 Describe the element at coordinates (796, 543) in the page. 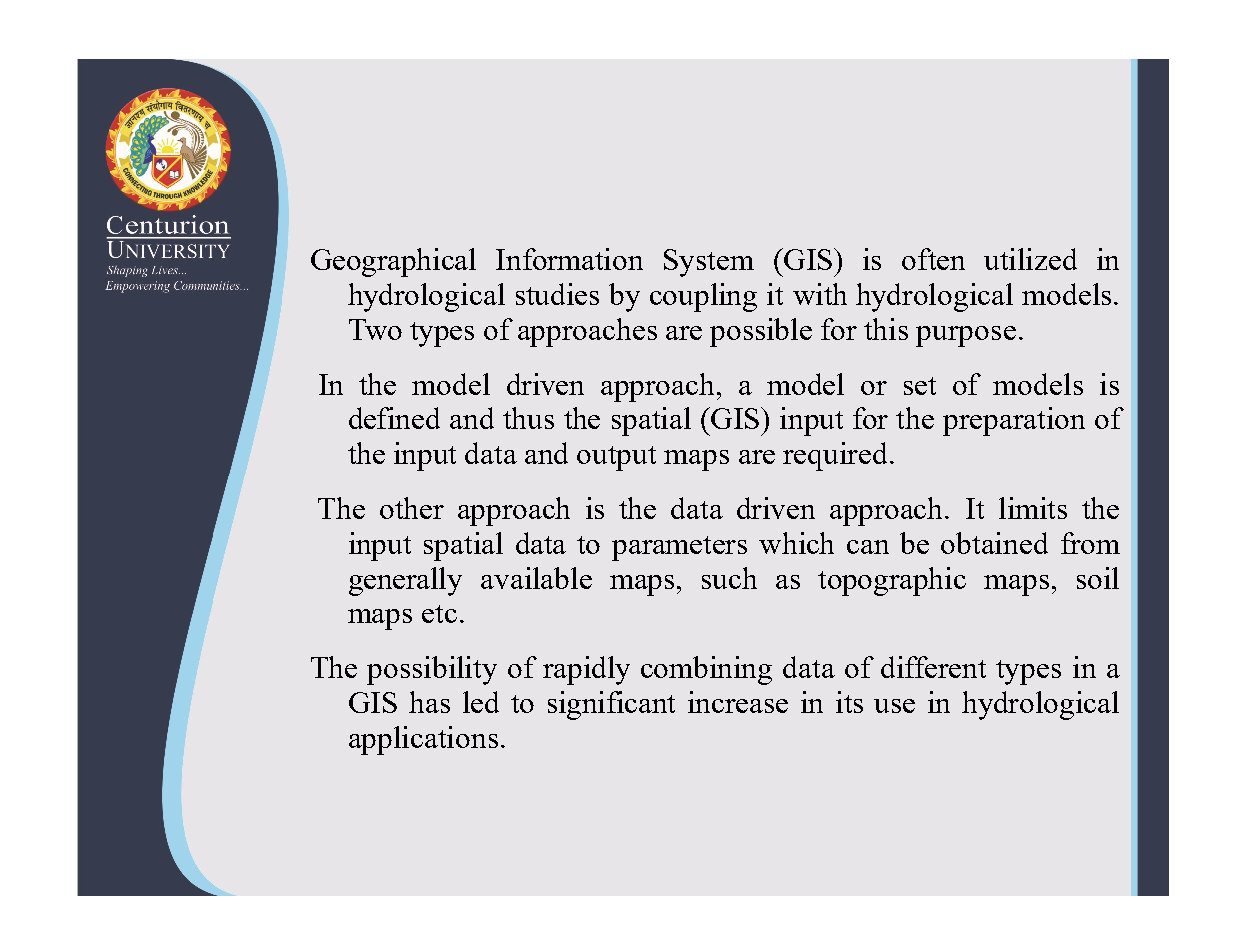

I see `which` at that location.
